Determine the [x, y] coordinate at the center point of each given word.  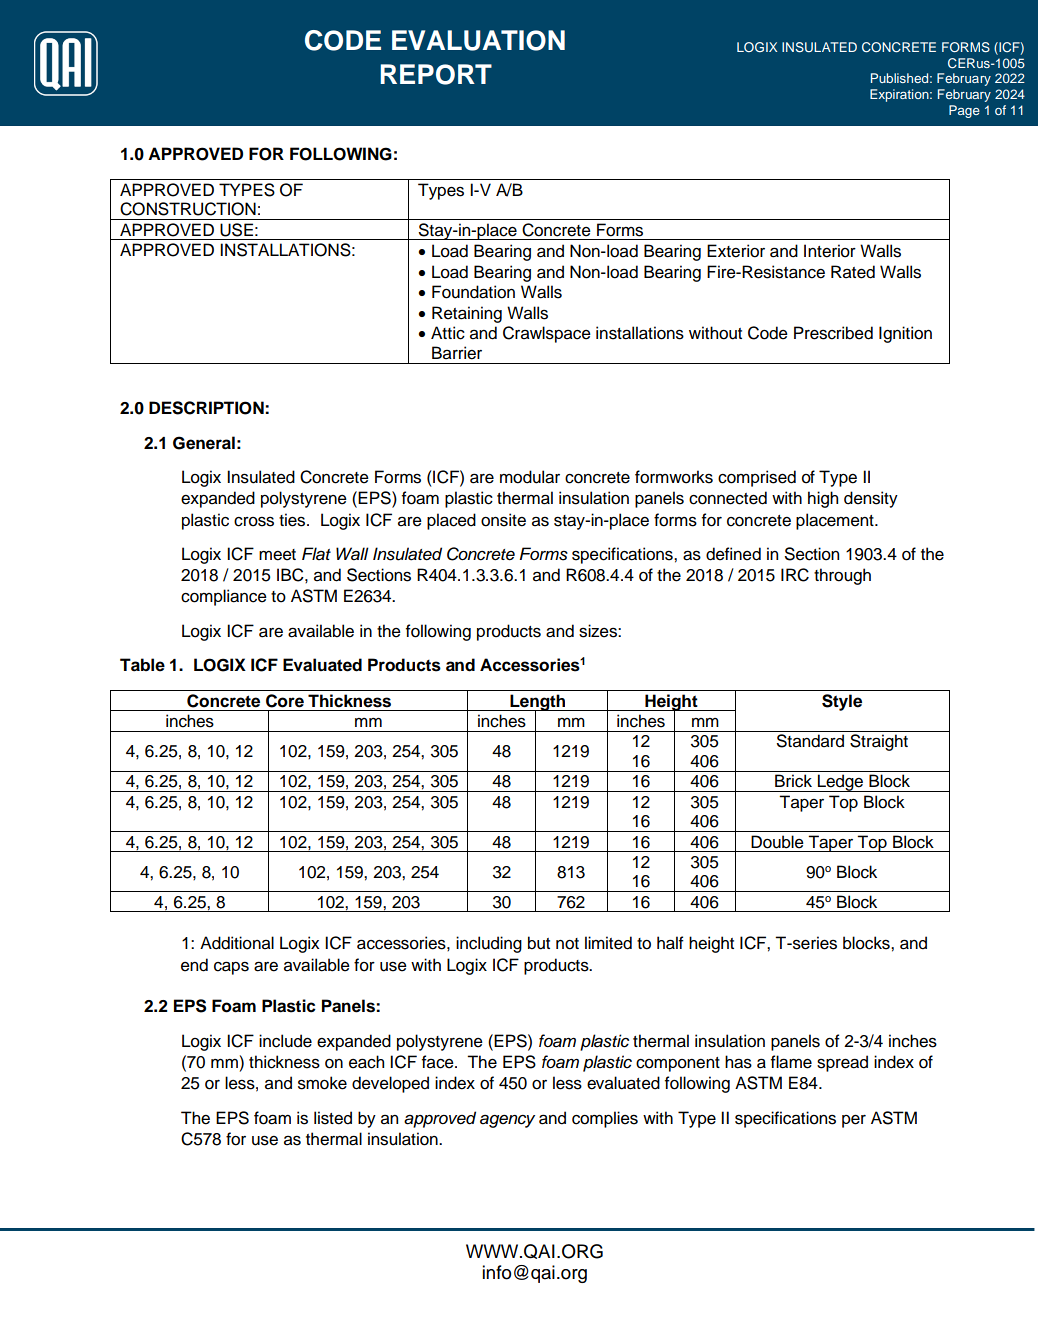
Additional [237, 943]
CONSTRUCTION [188, 209]
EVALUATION [478, 40]
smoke [322, 1083]
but [539, 943]
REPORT [436, 74]
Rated [853, 272]
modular [530, 477]
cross [254, 521]
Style [842, 702]
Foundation [473, 292]
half [670, 943]
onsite [503, 520]
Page [964, 111]
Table [142, 665]
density [871, 499]
